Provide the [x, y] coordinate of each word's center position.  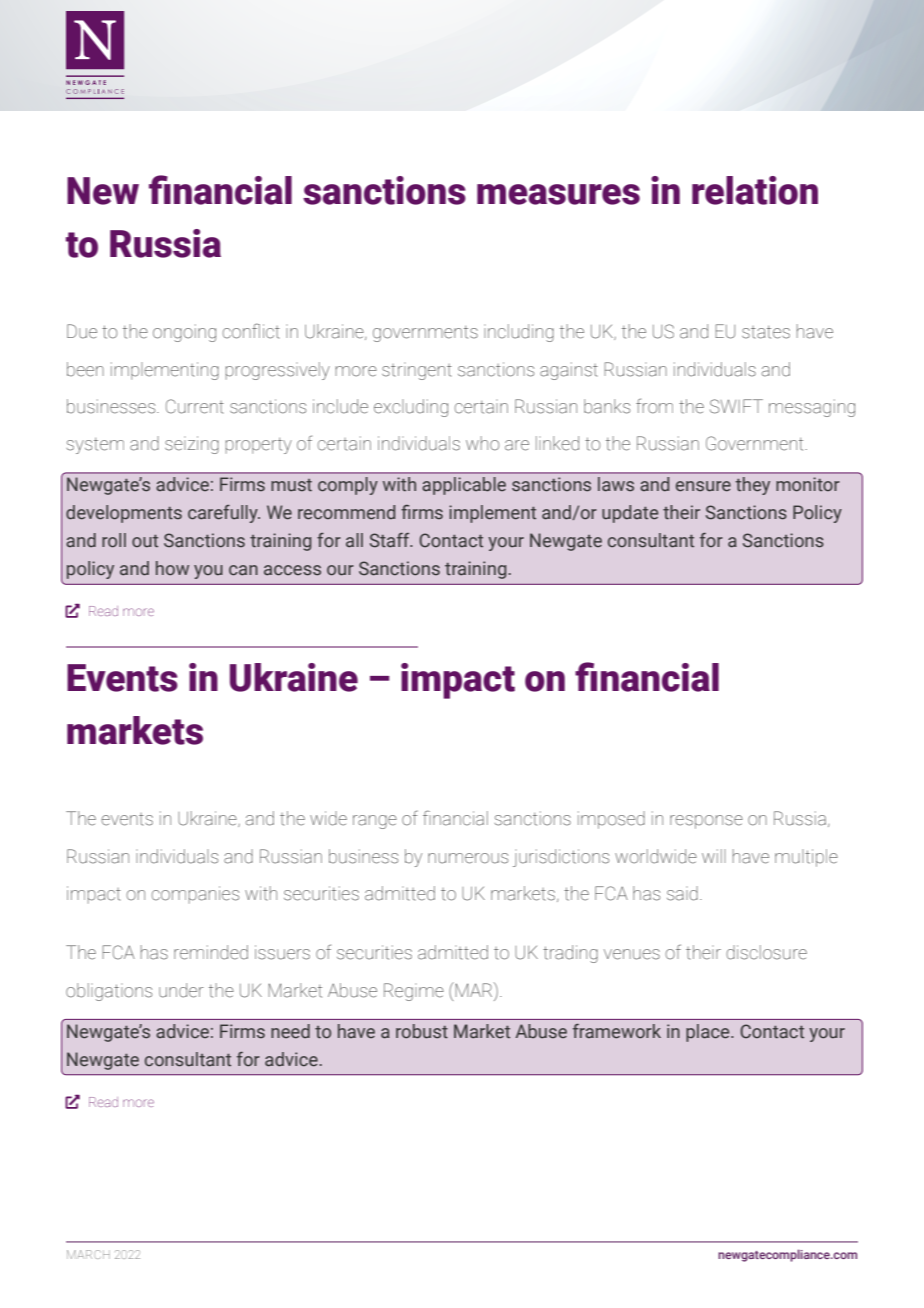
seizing [192, 445]
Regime [414, 992]
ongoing [184, 333]
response [706, 822]
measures [558, 194]
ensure [703, 486]
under [181, 990]
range [375, 822]
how [172, 568]
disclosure [766, 952]
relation [755, 190]
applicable [464, 486]
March [88, 1254]
